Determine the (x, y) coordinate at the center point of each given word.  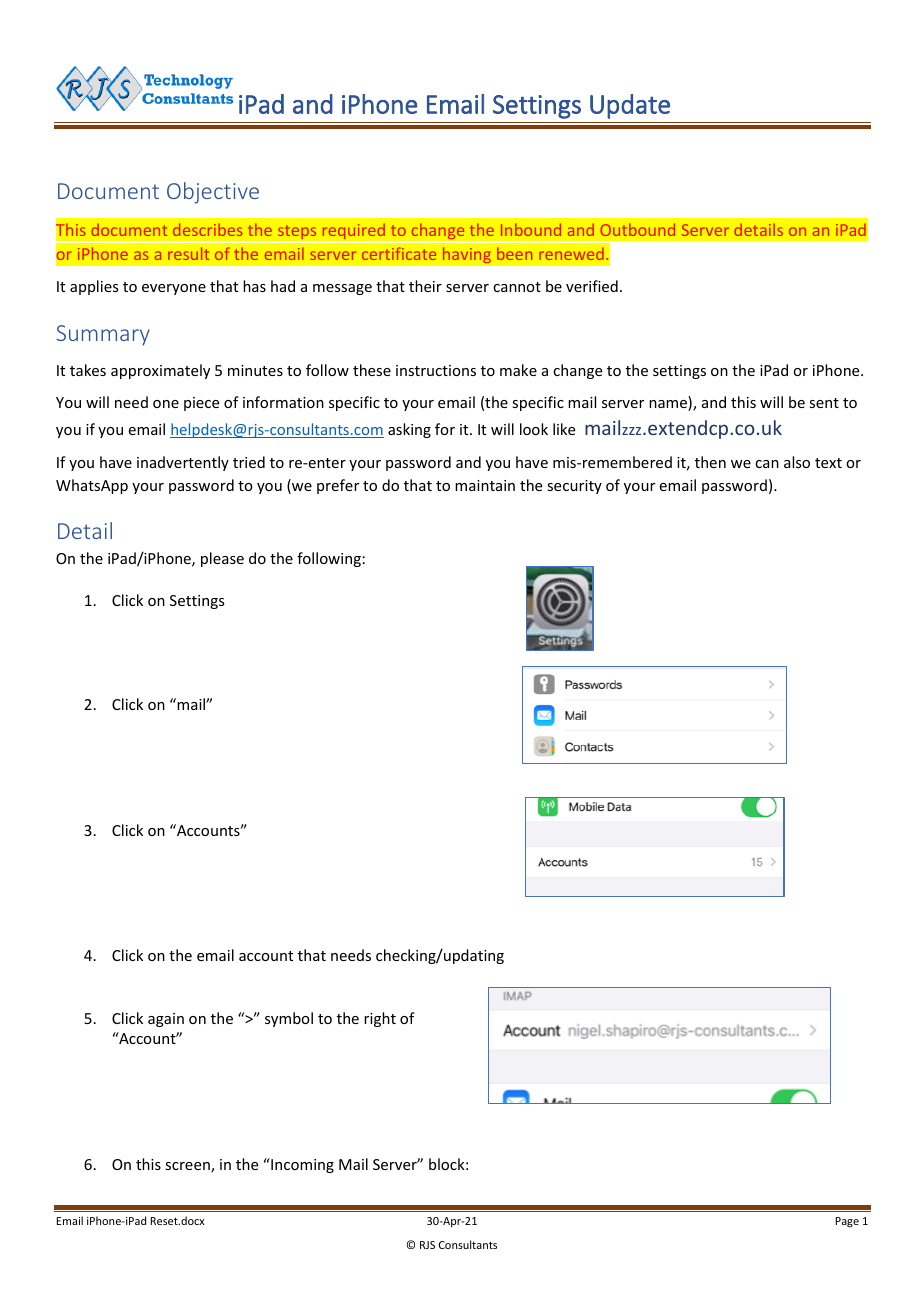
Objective (213, 193)
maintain (485, 485)
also (797, 462)
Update (630, 106)
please (222, 559)
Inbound (531, 229)
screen (188, 1167)
